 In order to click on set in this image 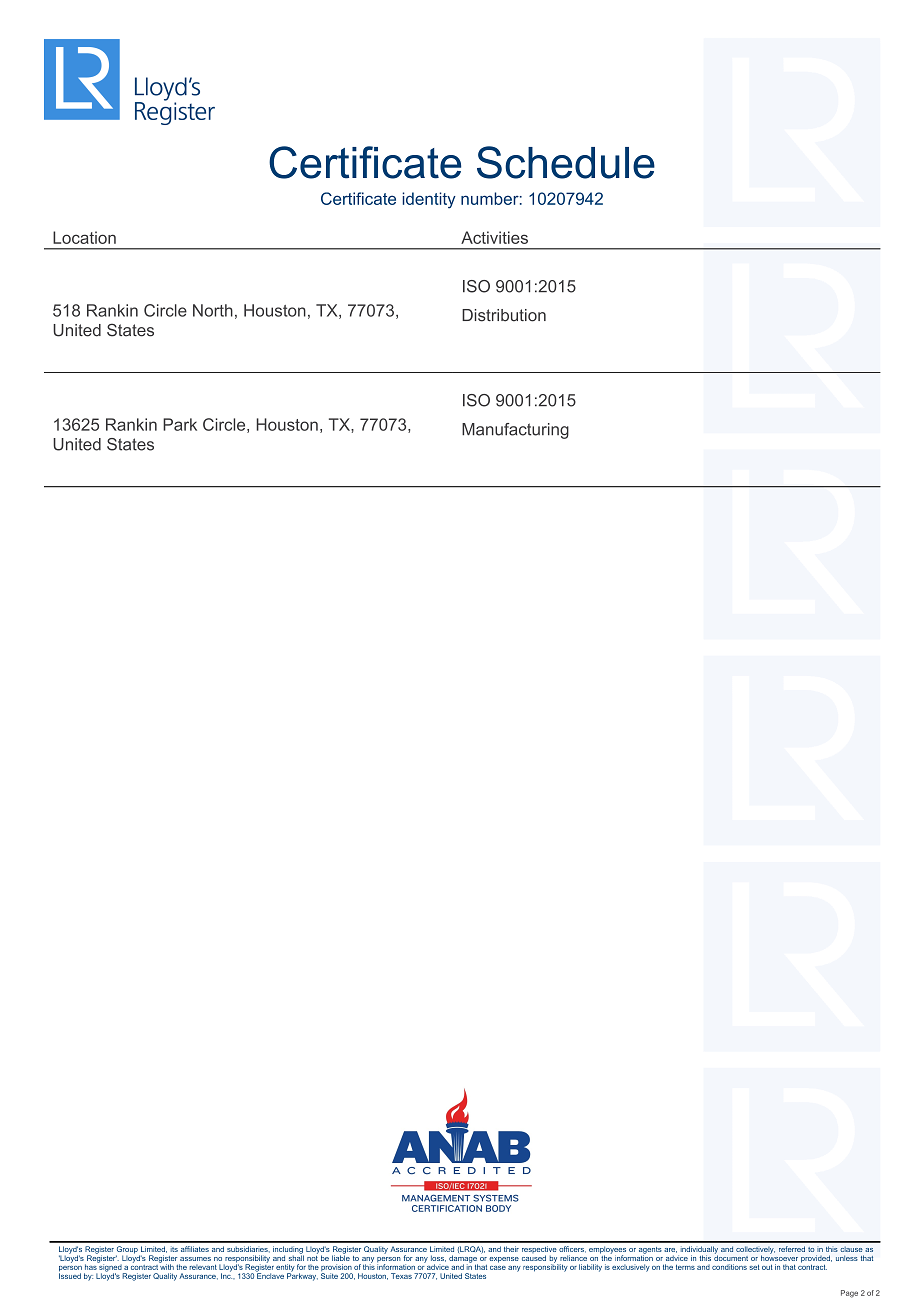, I will do `click(755, 1267)`.
